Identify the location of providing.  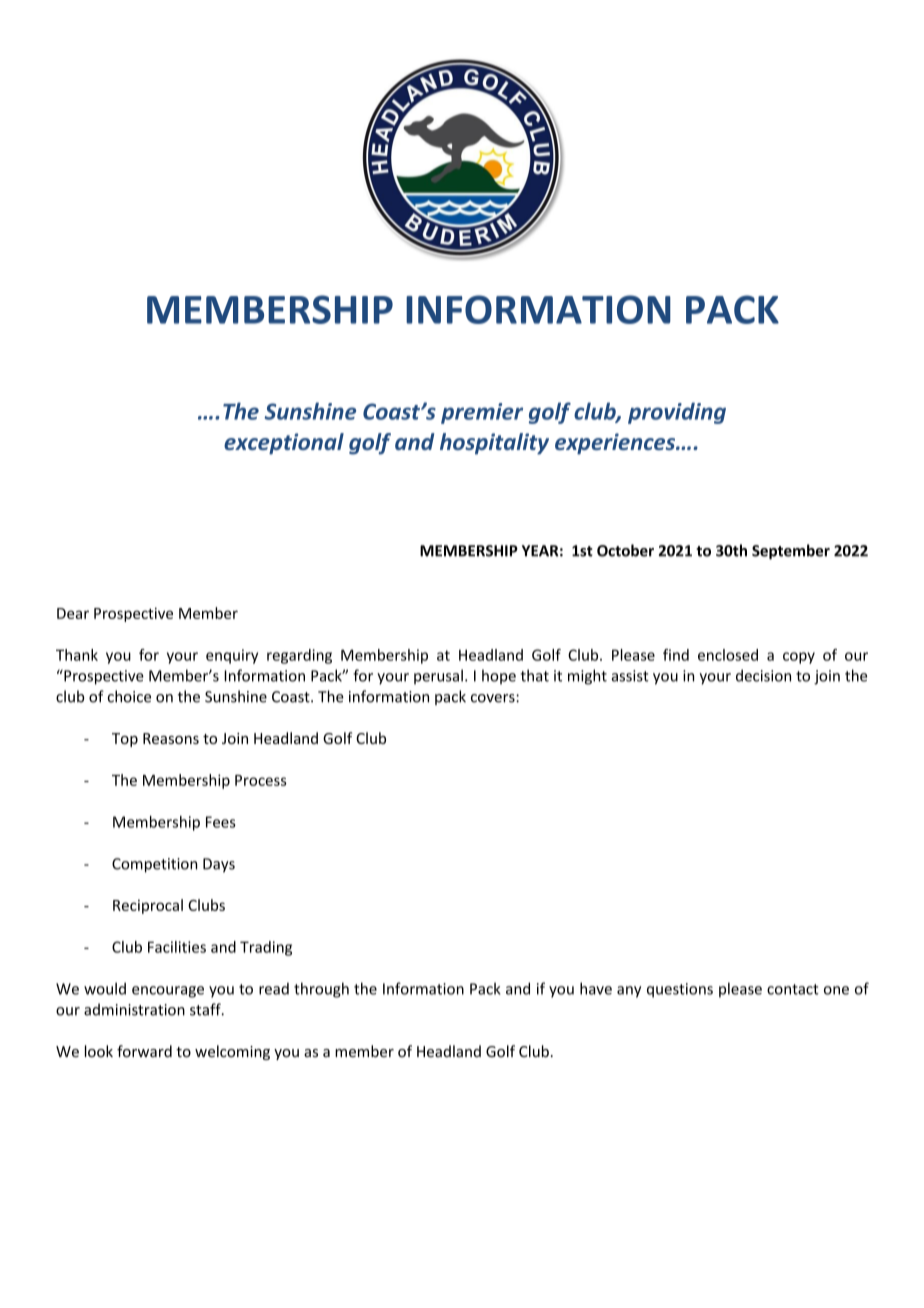
(677, 413).
